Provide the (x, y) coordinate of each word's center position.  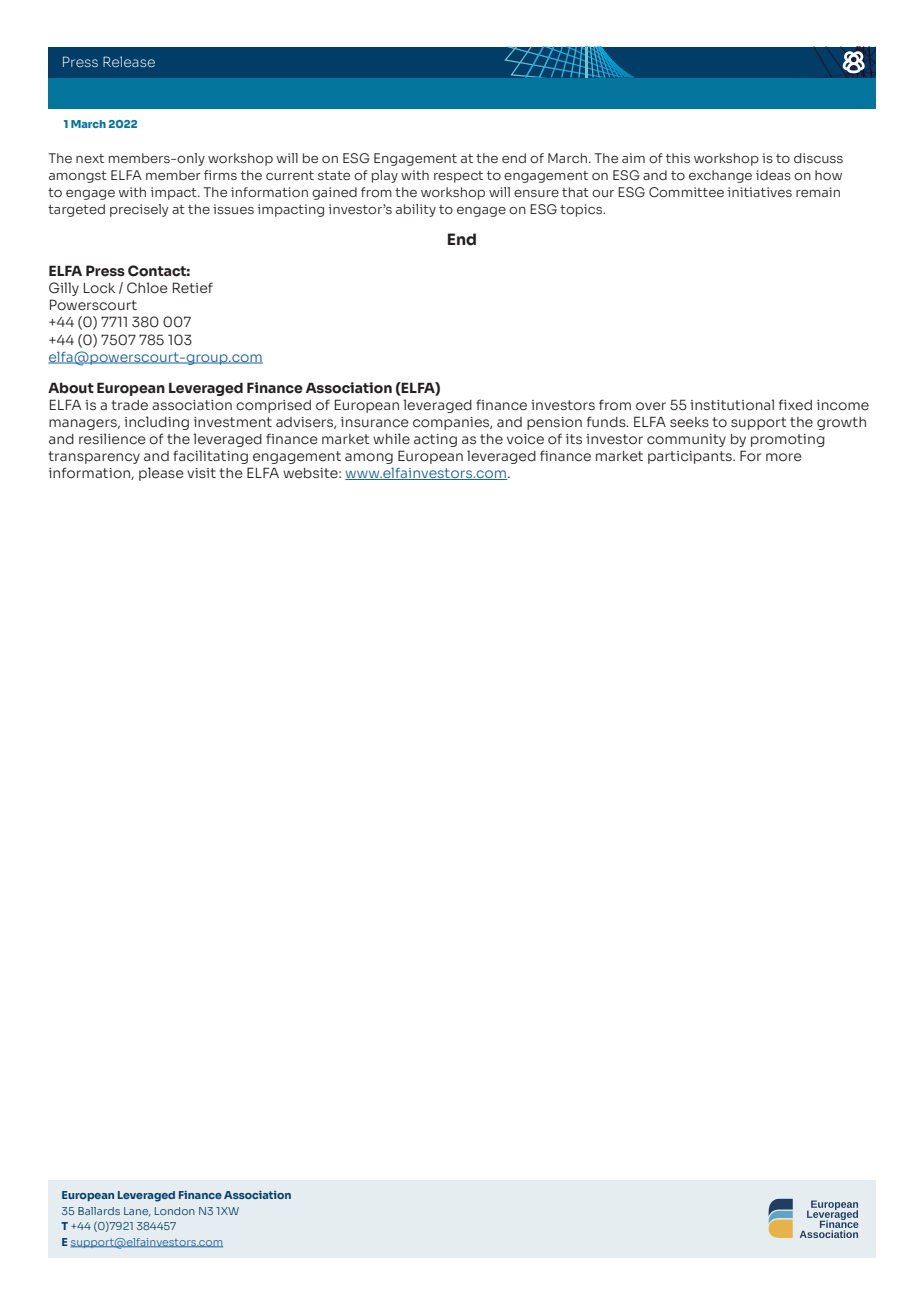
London (175, 1211)
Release (129, 61)
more (784, 457)
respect (458, 177)
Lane (137, 1212)
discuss (818, 158)
